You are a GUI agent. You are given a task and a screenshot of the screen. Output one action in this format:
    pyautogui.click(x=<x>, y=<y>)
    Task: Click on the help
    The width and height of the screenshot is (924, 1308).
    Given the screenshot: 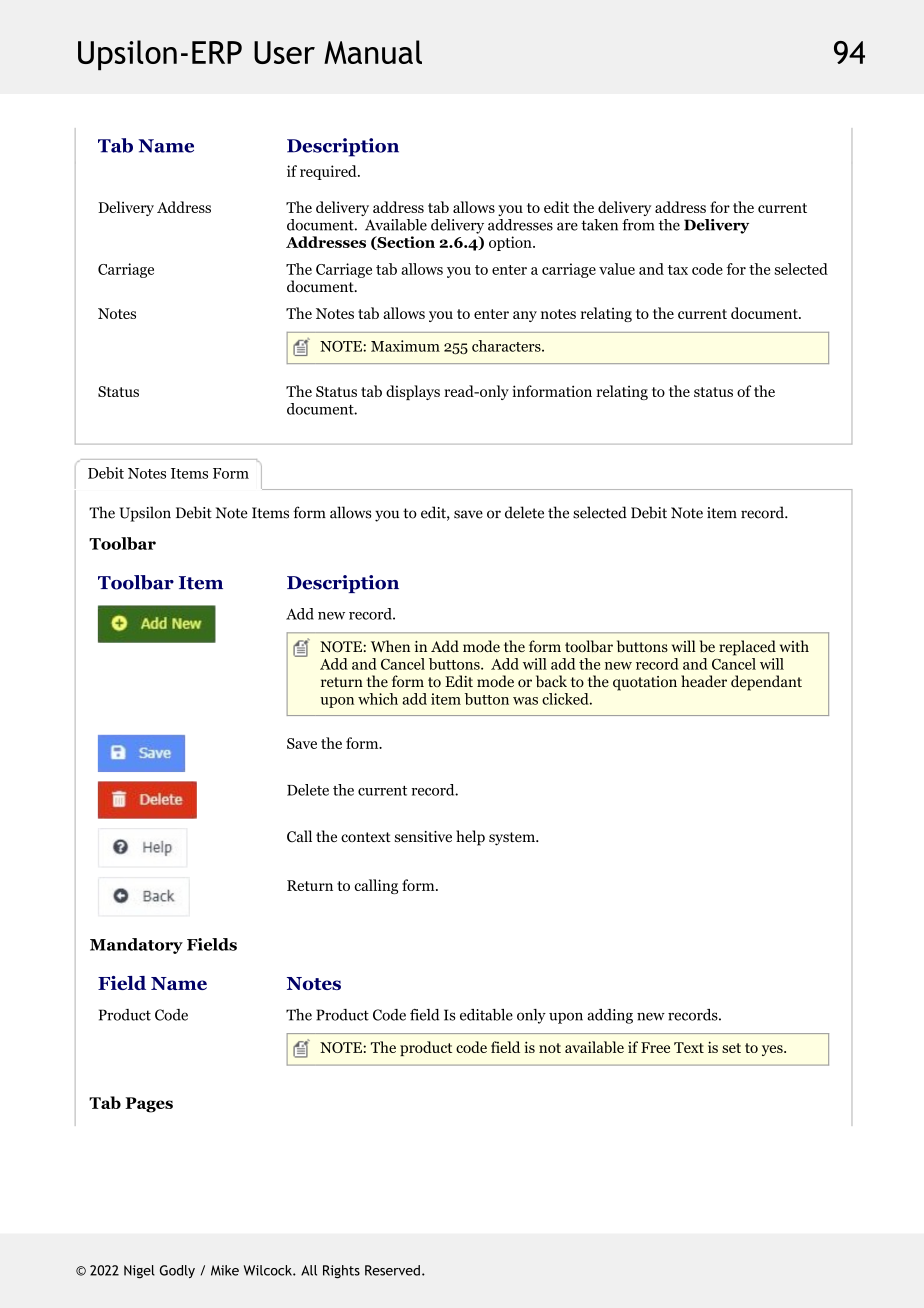 What is the action you would take?
    pyautogui.click(x=470, y=838)
